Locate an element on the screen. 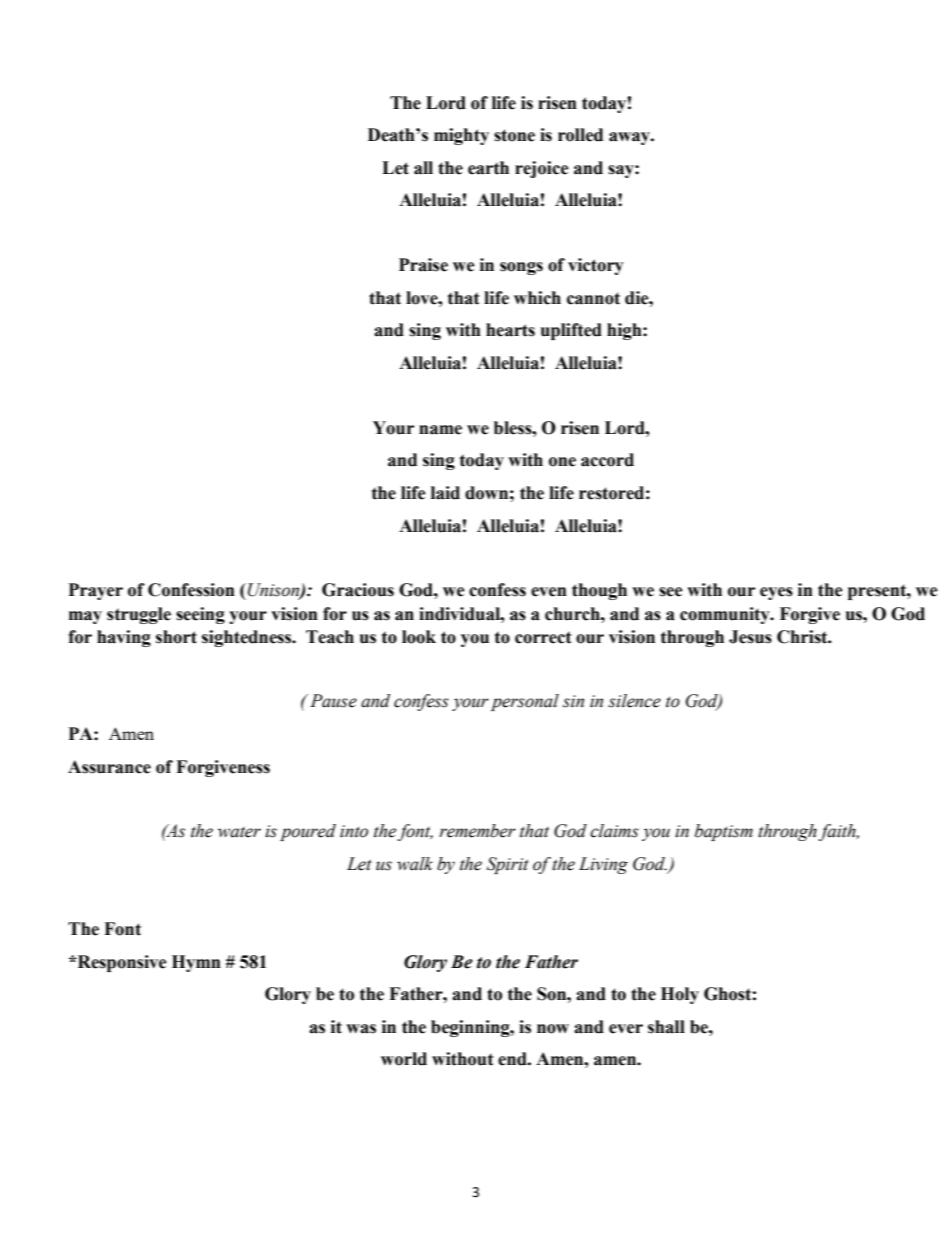 The height and width of the screenshot is (1233, 952). Hymn is located at coordinates (196, 963).
